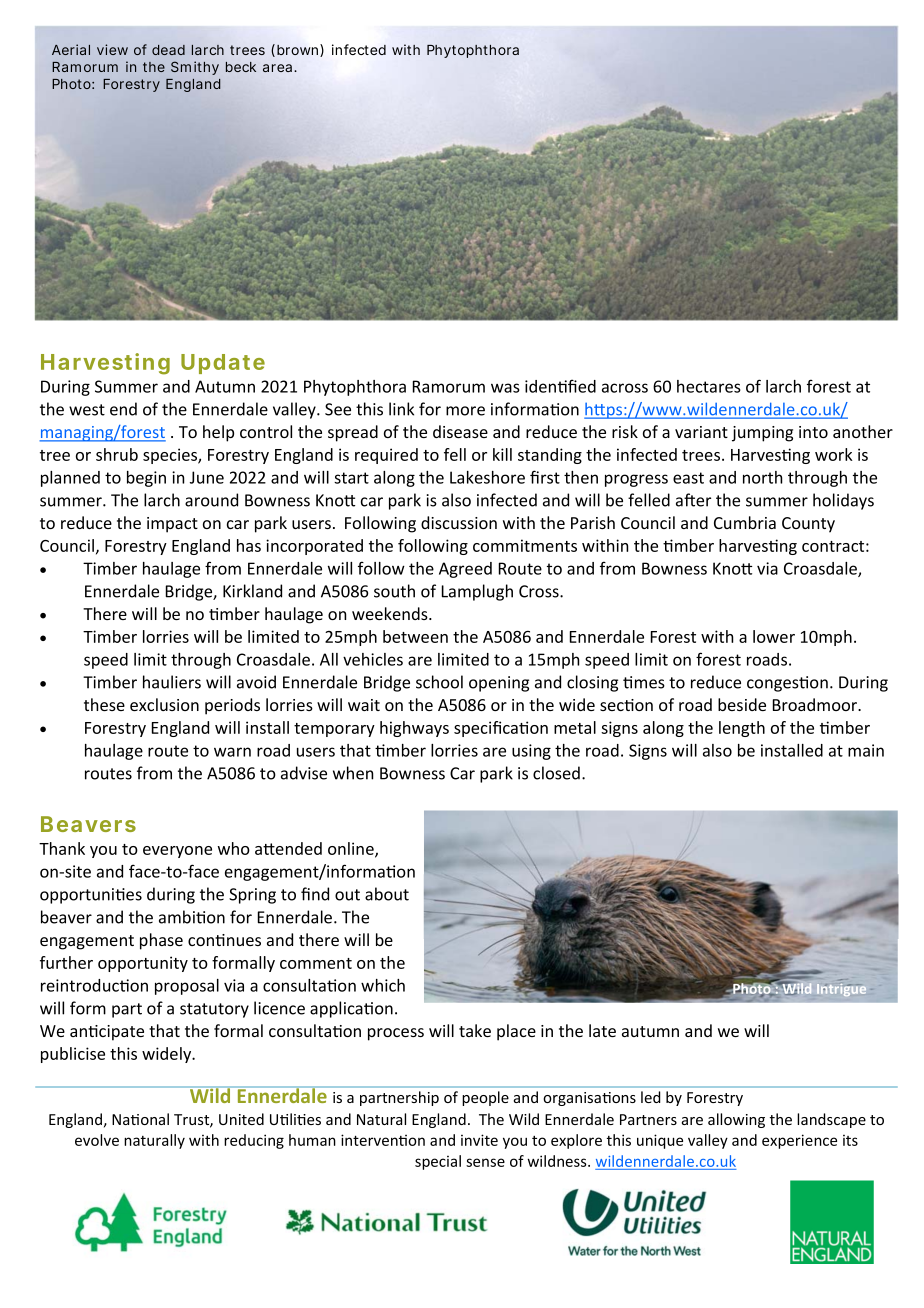 The image size is (924, 1308). Describe the element at coordinates (841, 990) in the screenshot. I see `Intrigue` at that location.
